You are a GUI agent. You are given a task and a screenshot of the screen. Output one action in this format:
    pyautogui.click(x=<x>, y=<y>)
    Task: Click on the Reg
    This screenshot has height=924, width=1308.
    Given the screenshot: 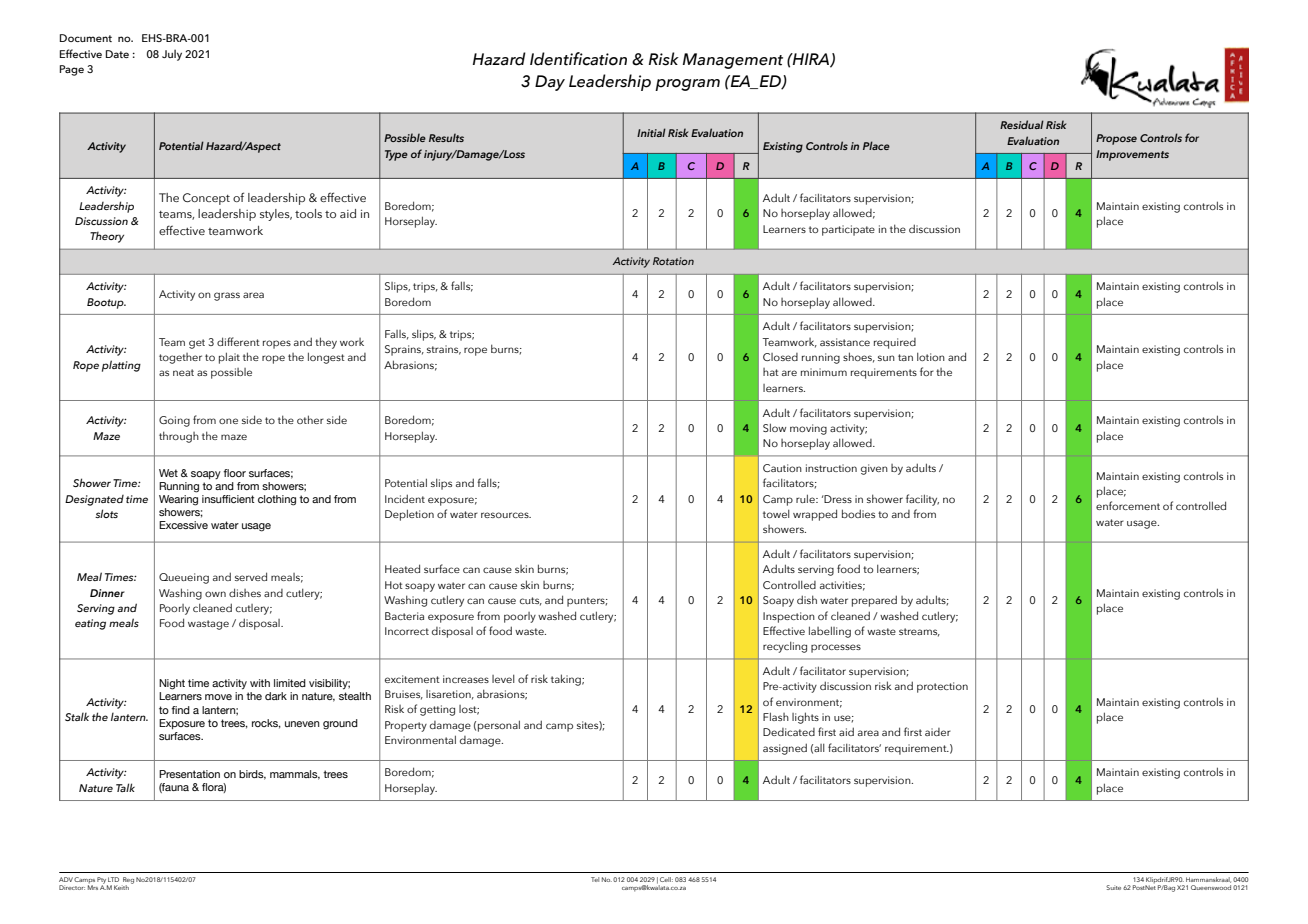 What is the action you would take?
    pyautogui.click(x=128, y=881)
